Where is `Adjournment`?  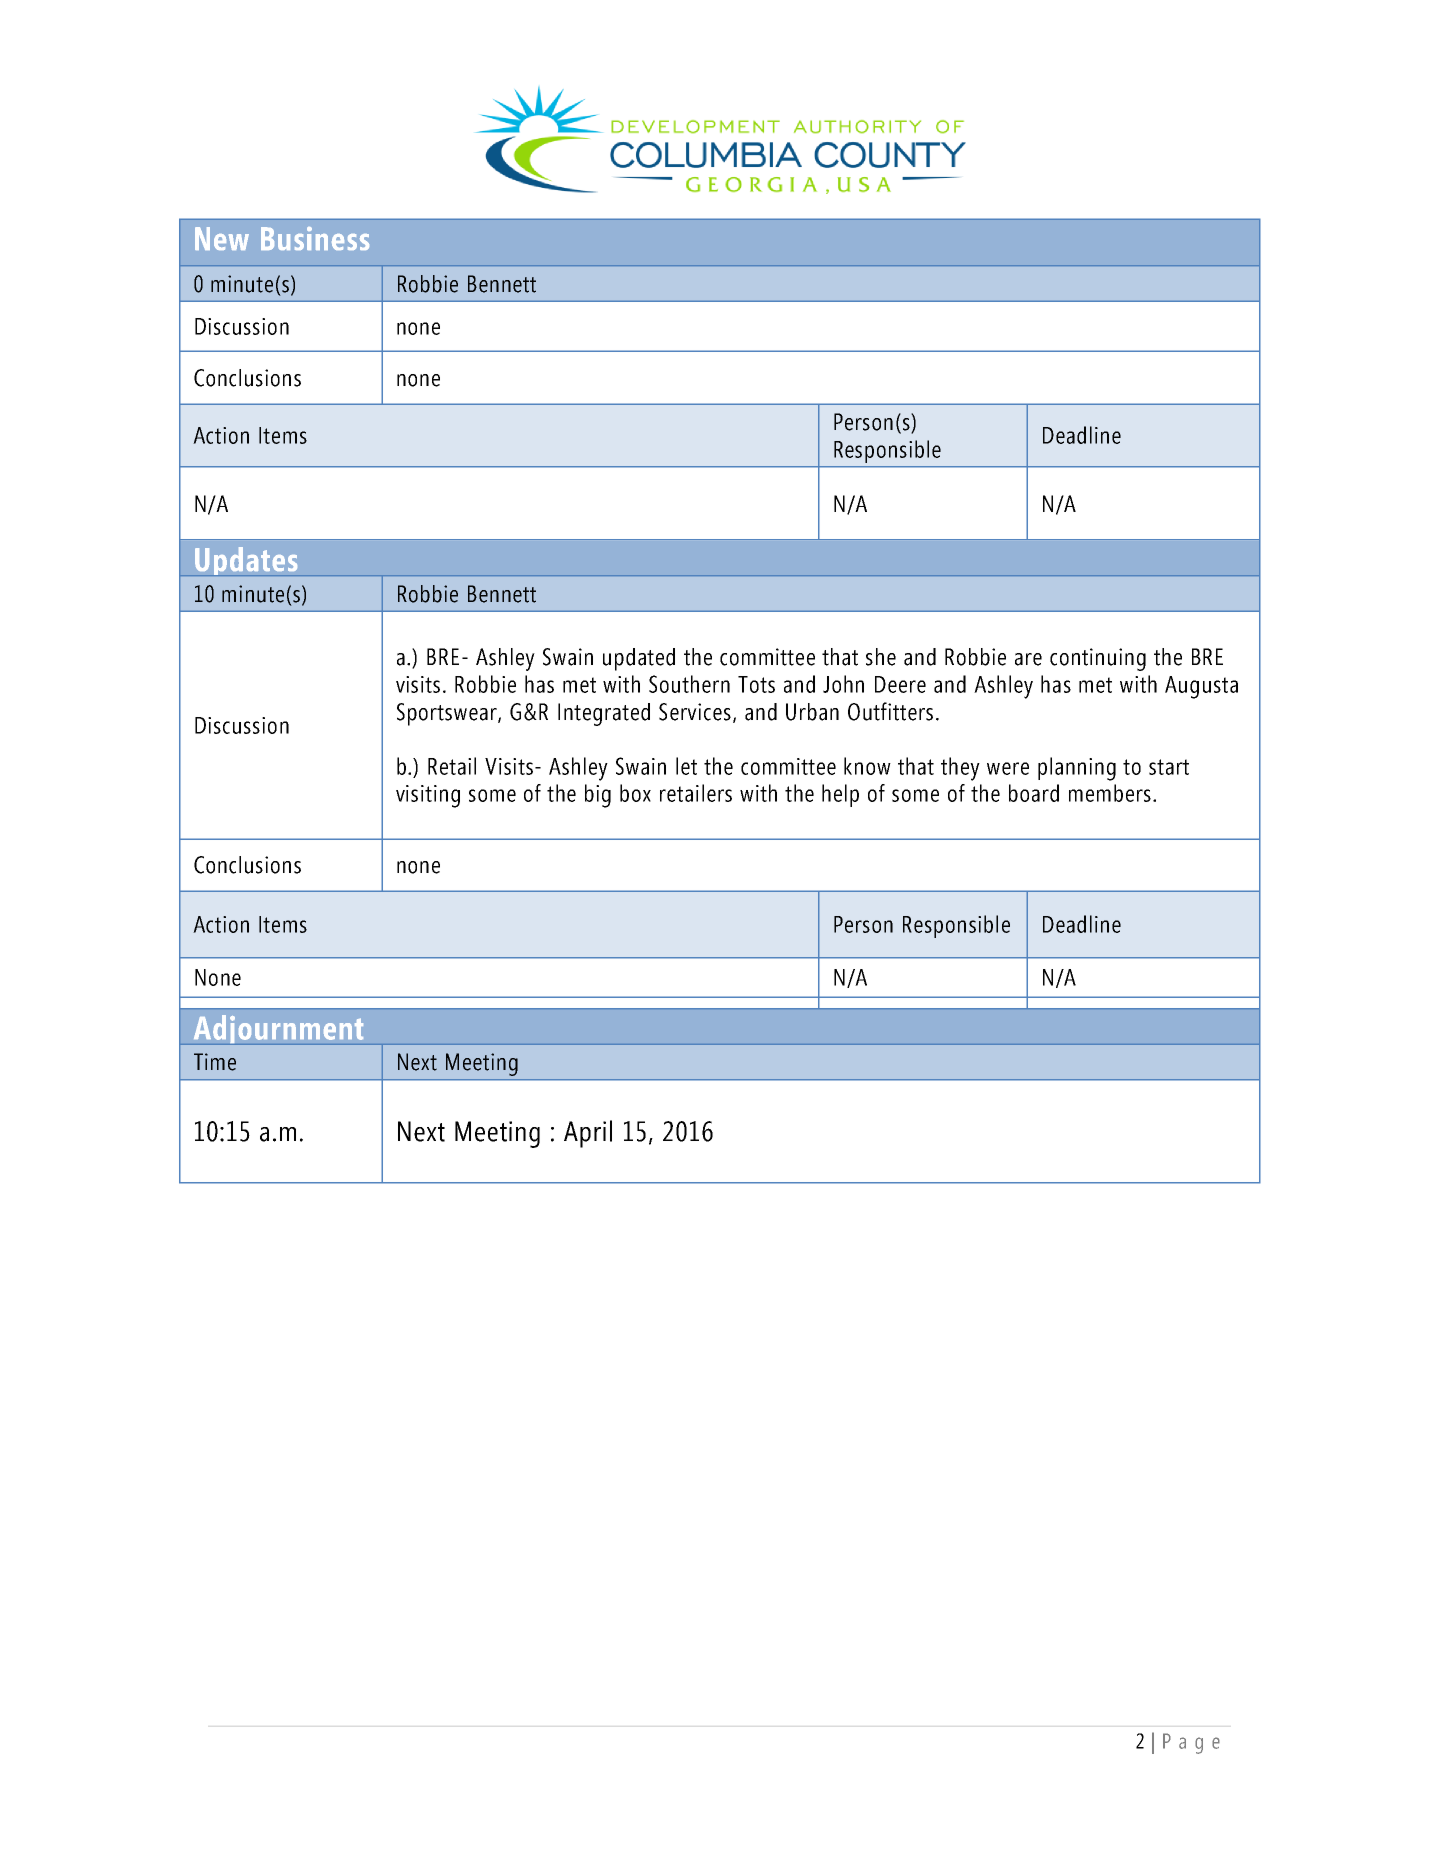
Adjournment is located at coordinates (278, 1030).
